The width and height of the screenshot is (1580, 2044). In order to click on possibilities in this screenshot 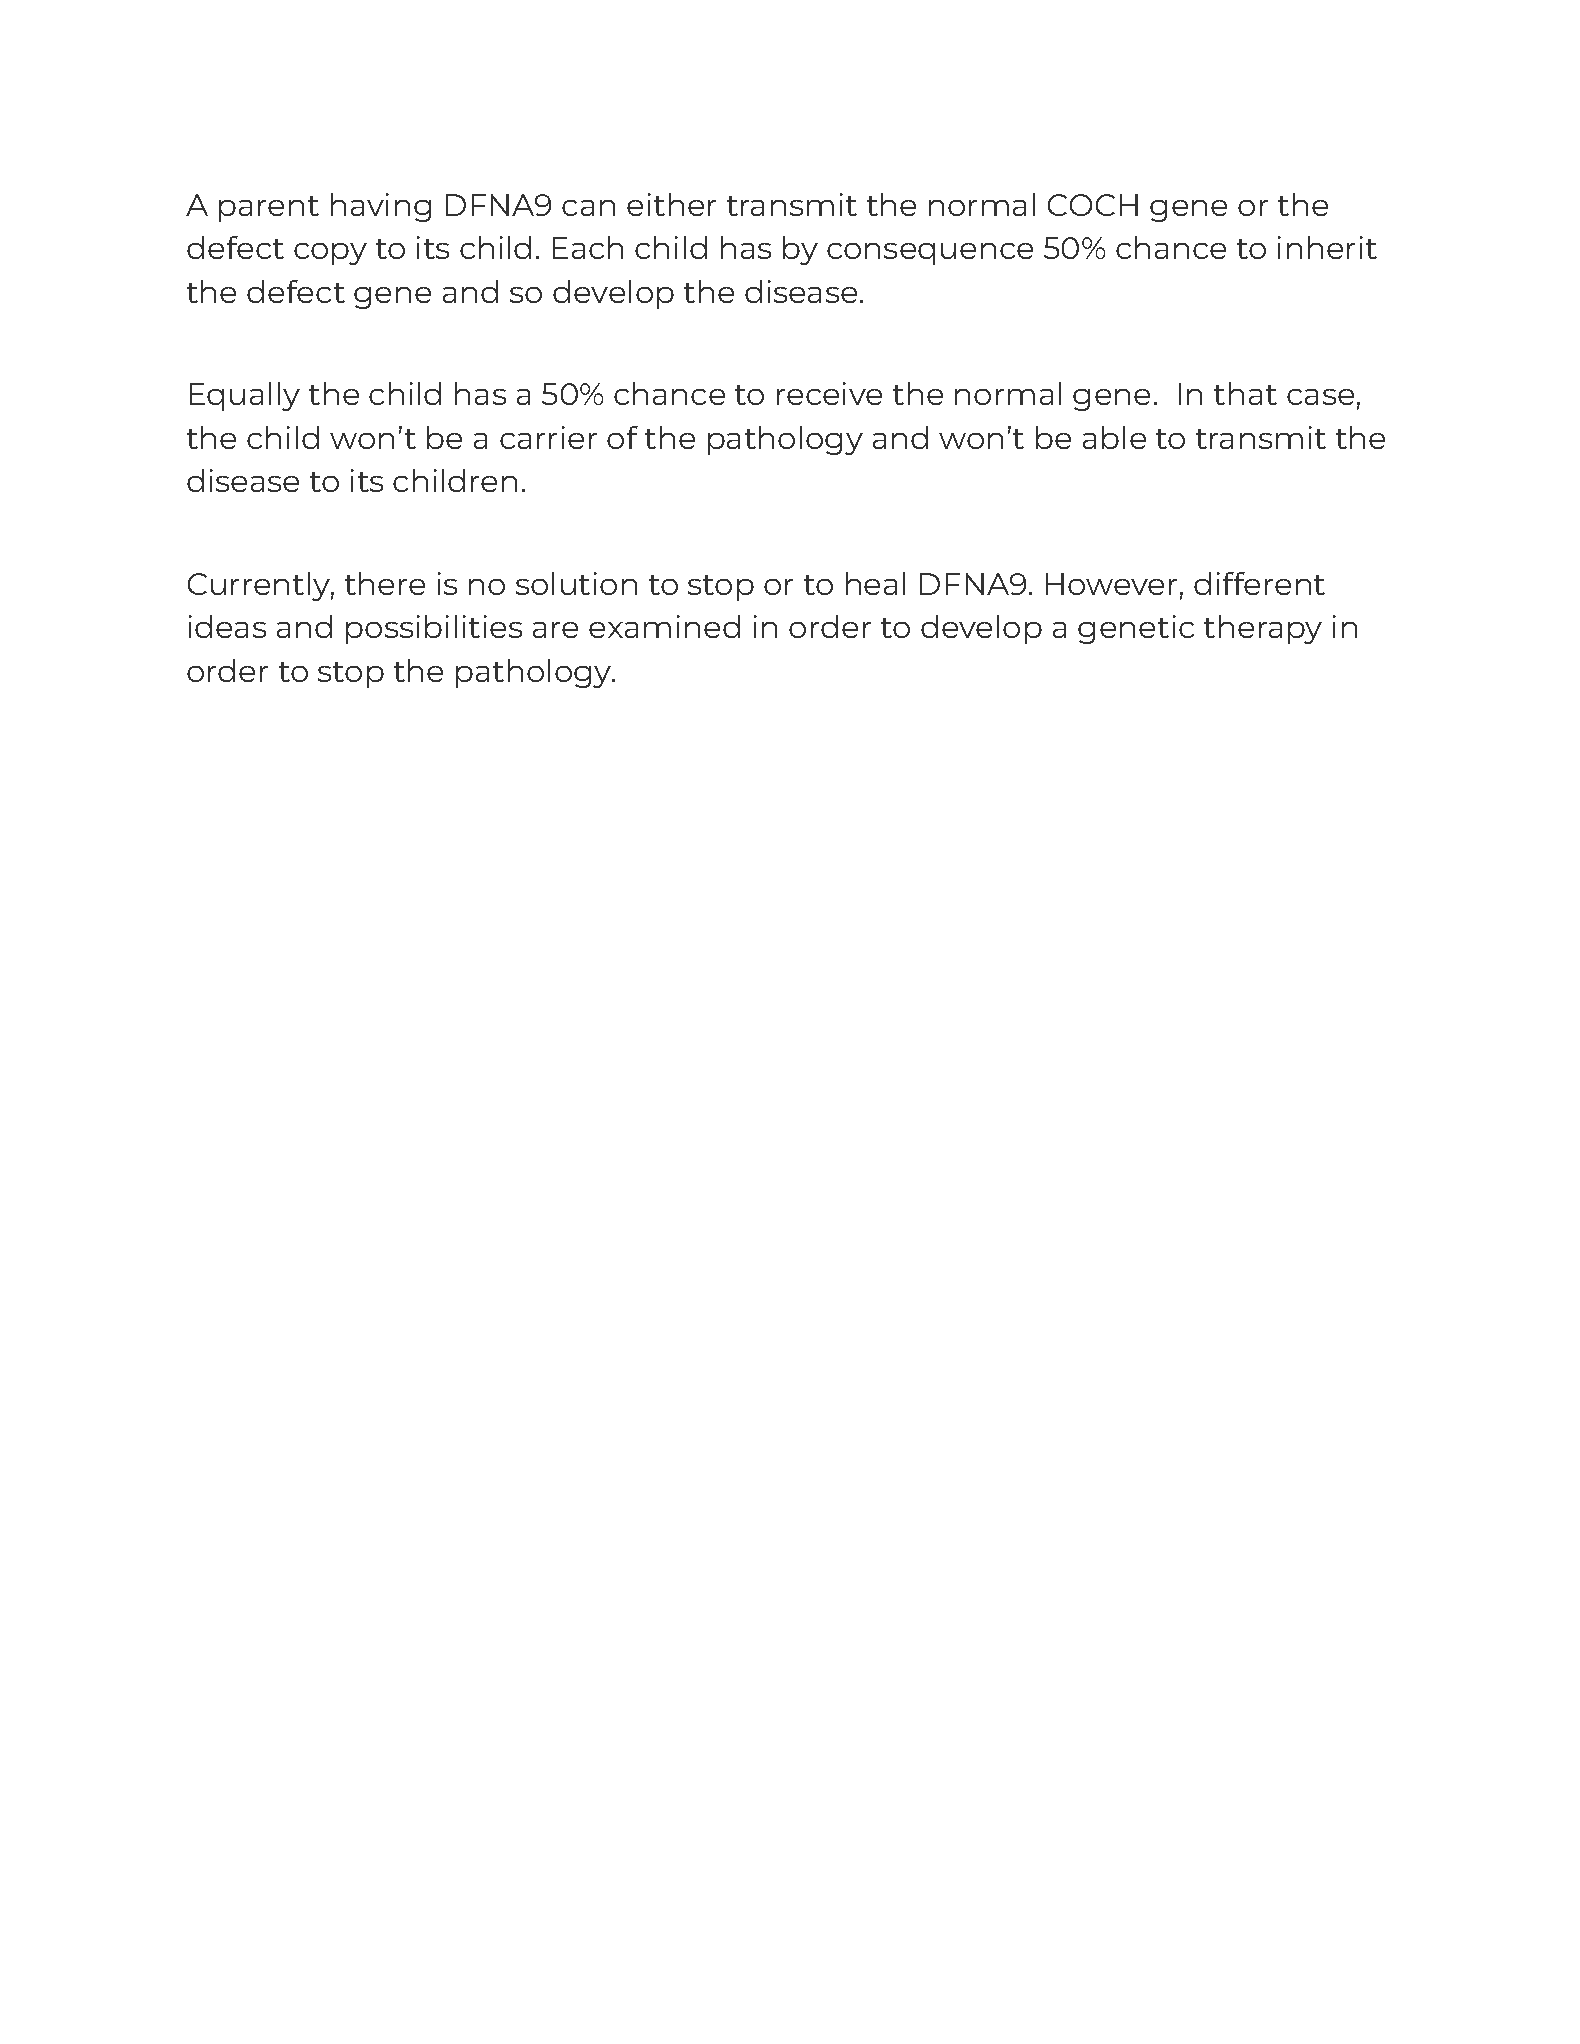, I will do `click(434, 629)`.
